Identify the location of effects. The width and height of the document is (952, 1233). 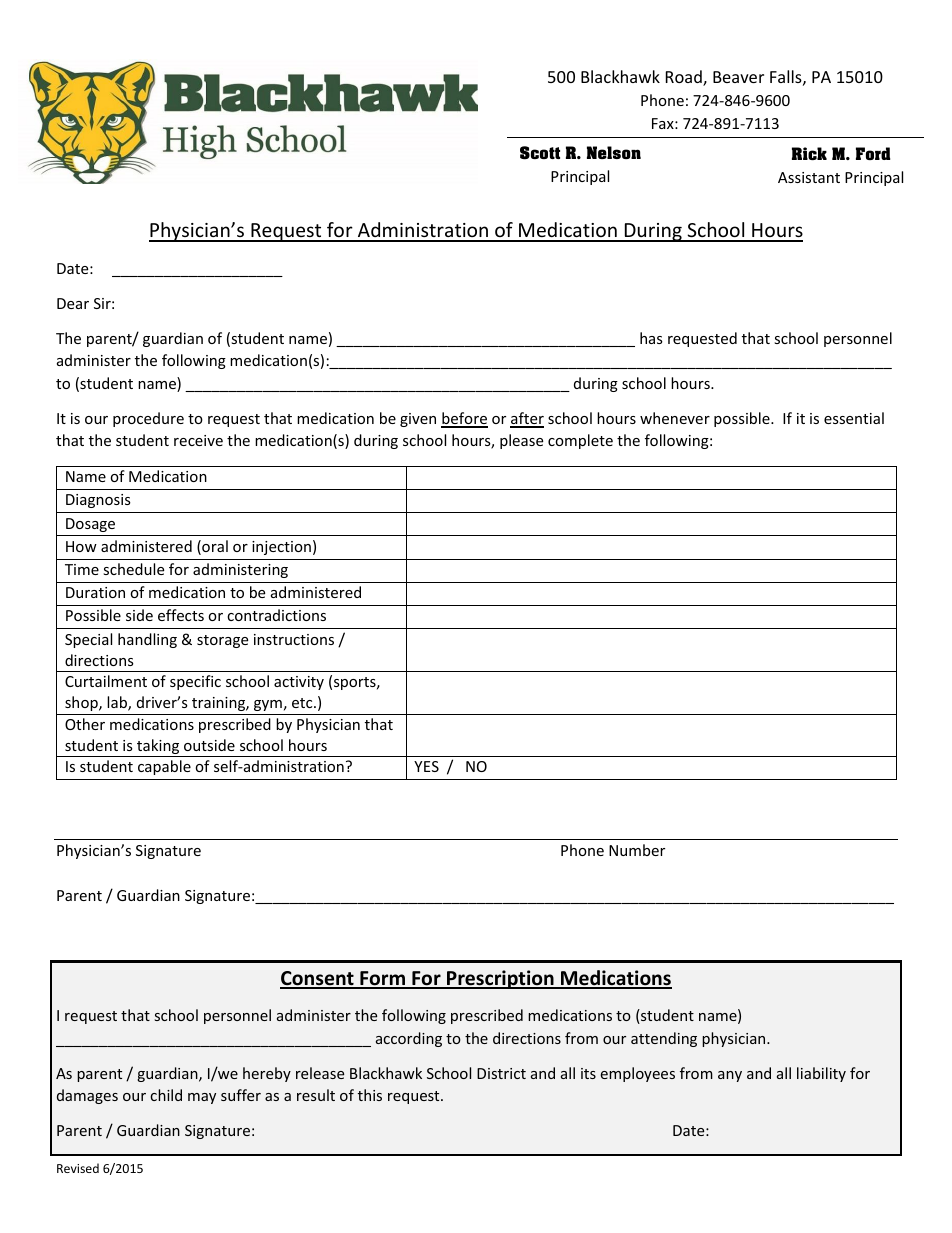
(181, 615).
